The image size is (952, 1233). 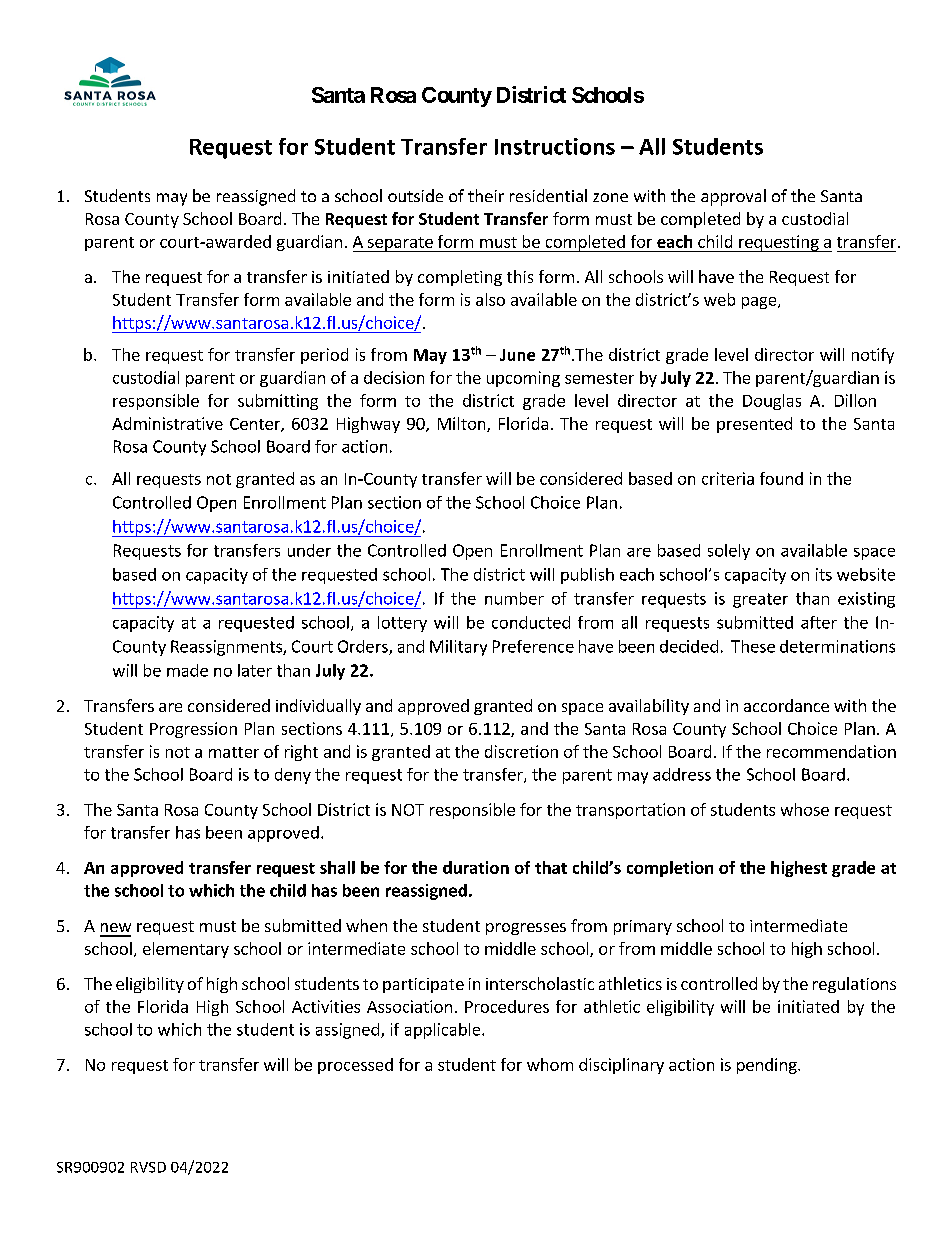 I want to click on residential, so click(x=548, y=195).
